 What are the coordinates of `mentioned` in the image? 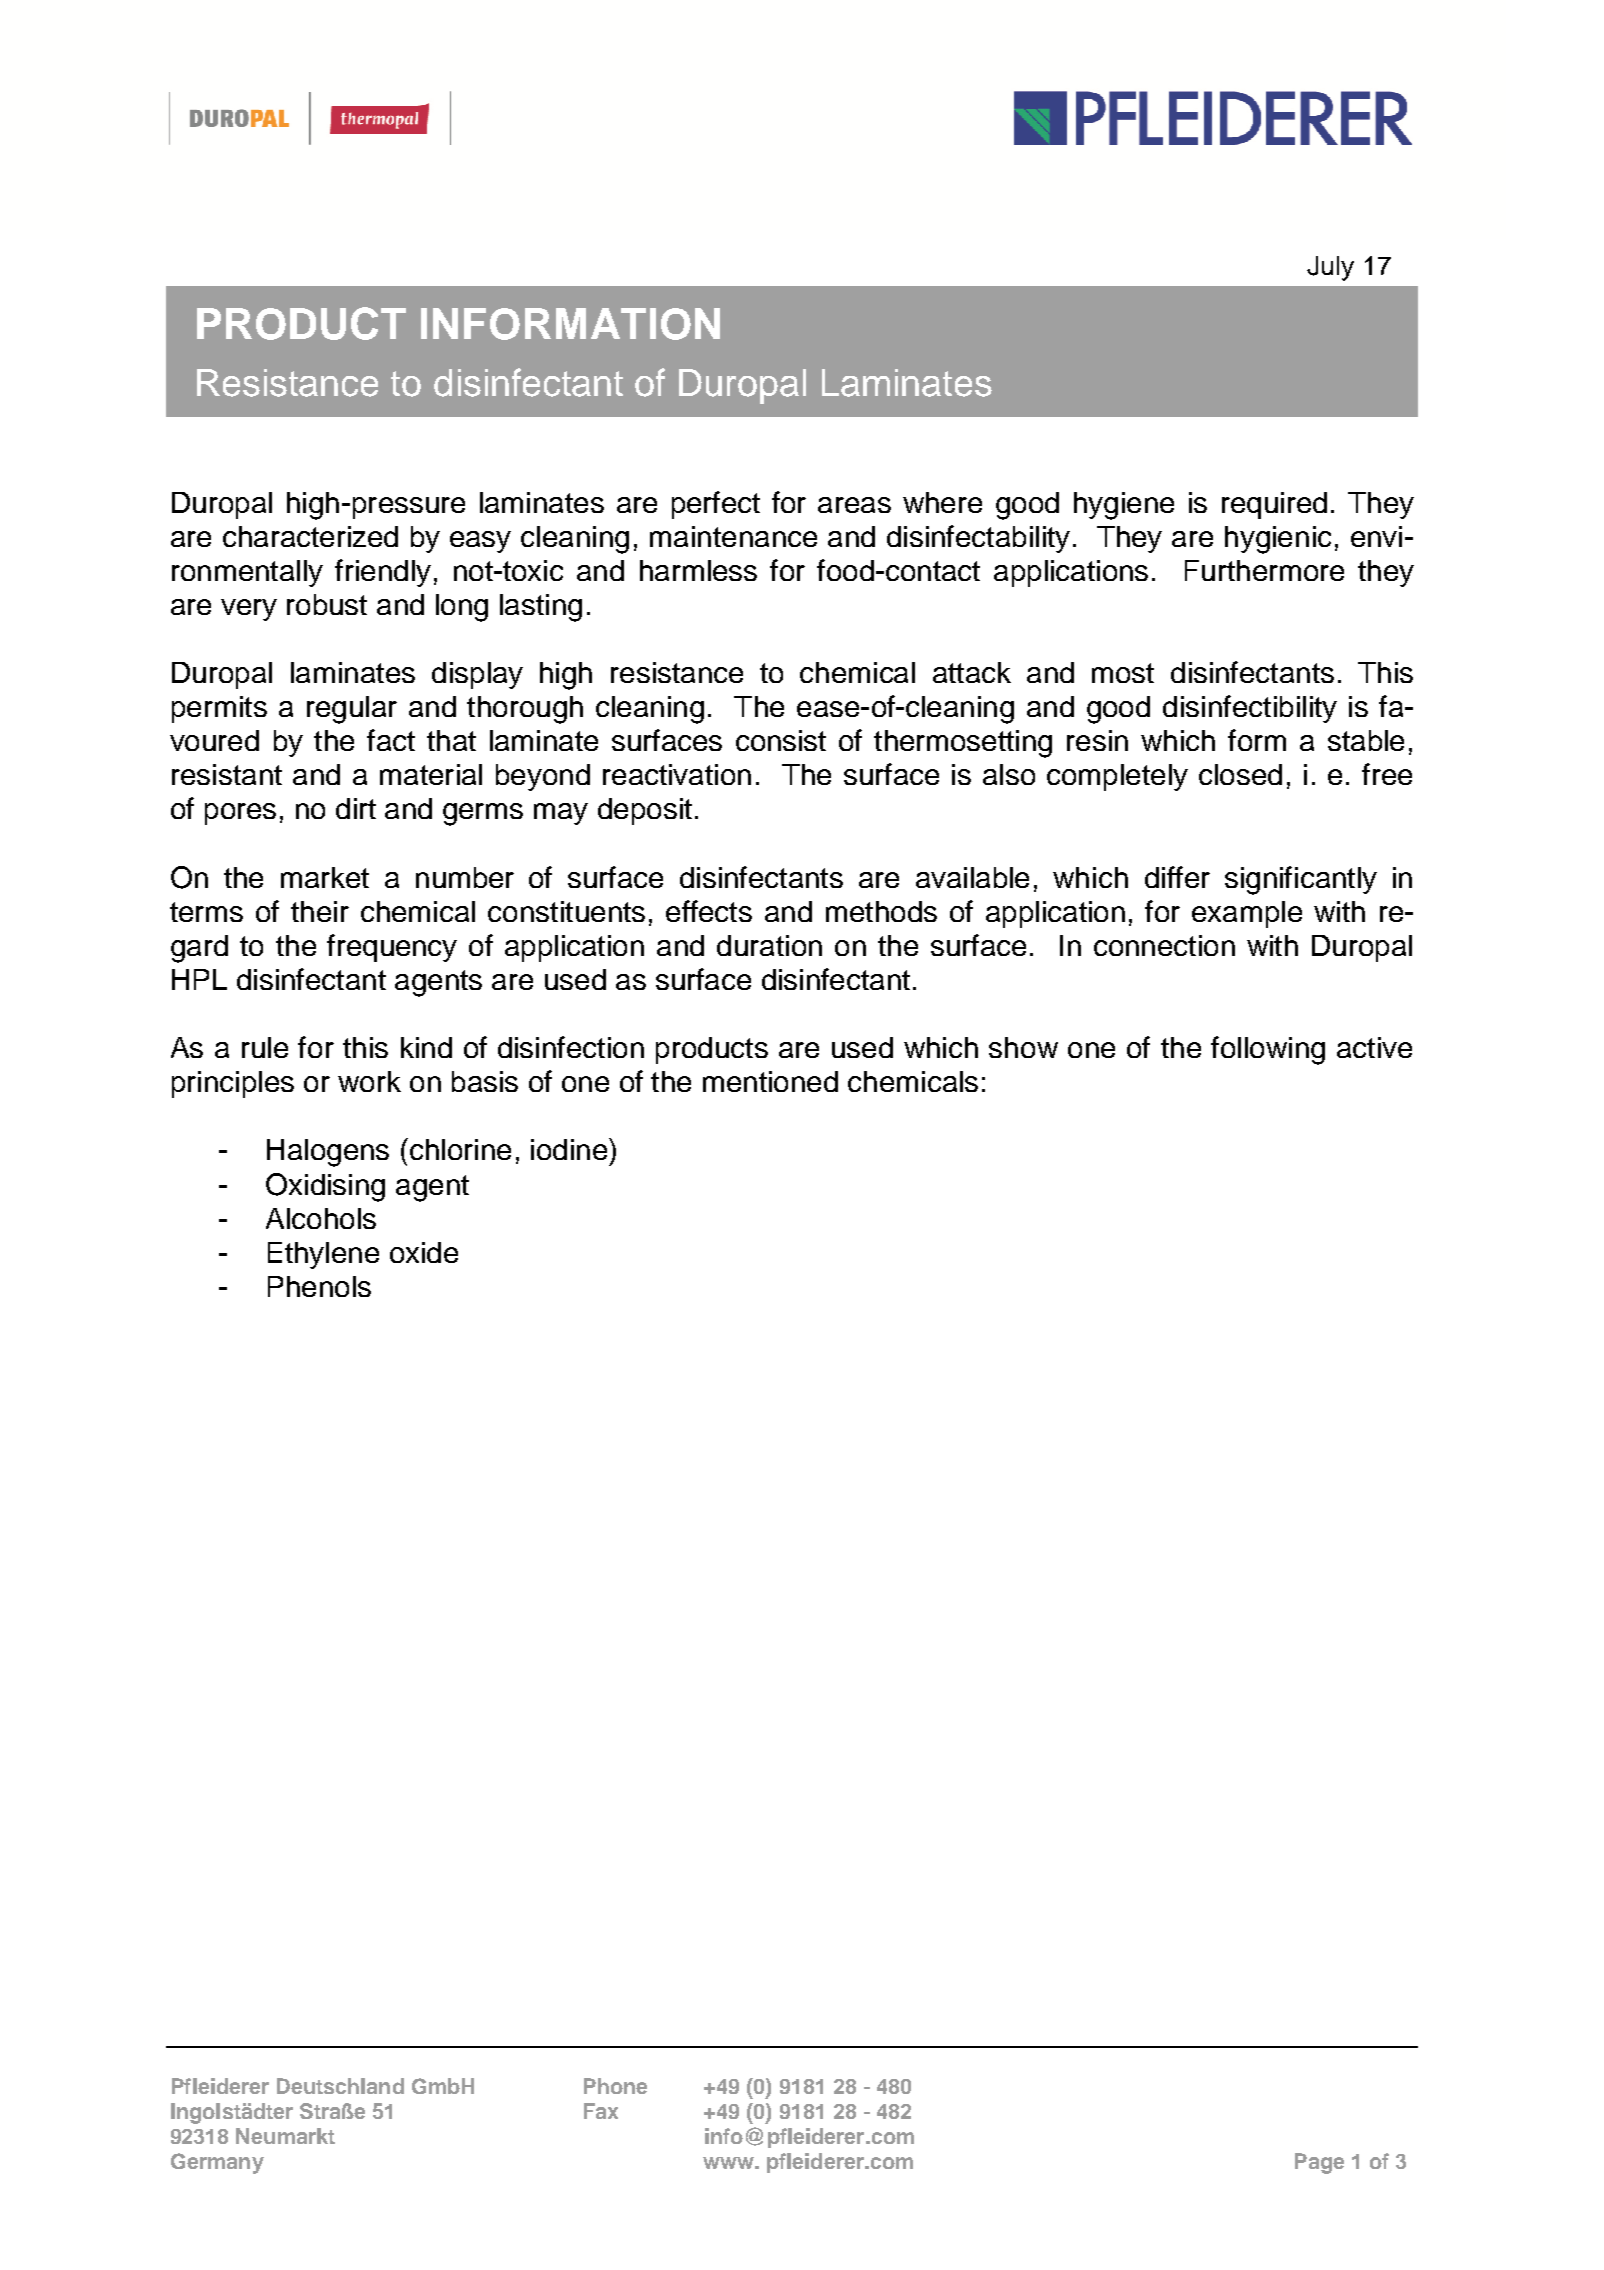 It's located at (770, 1081).
